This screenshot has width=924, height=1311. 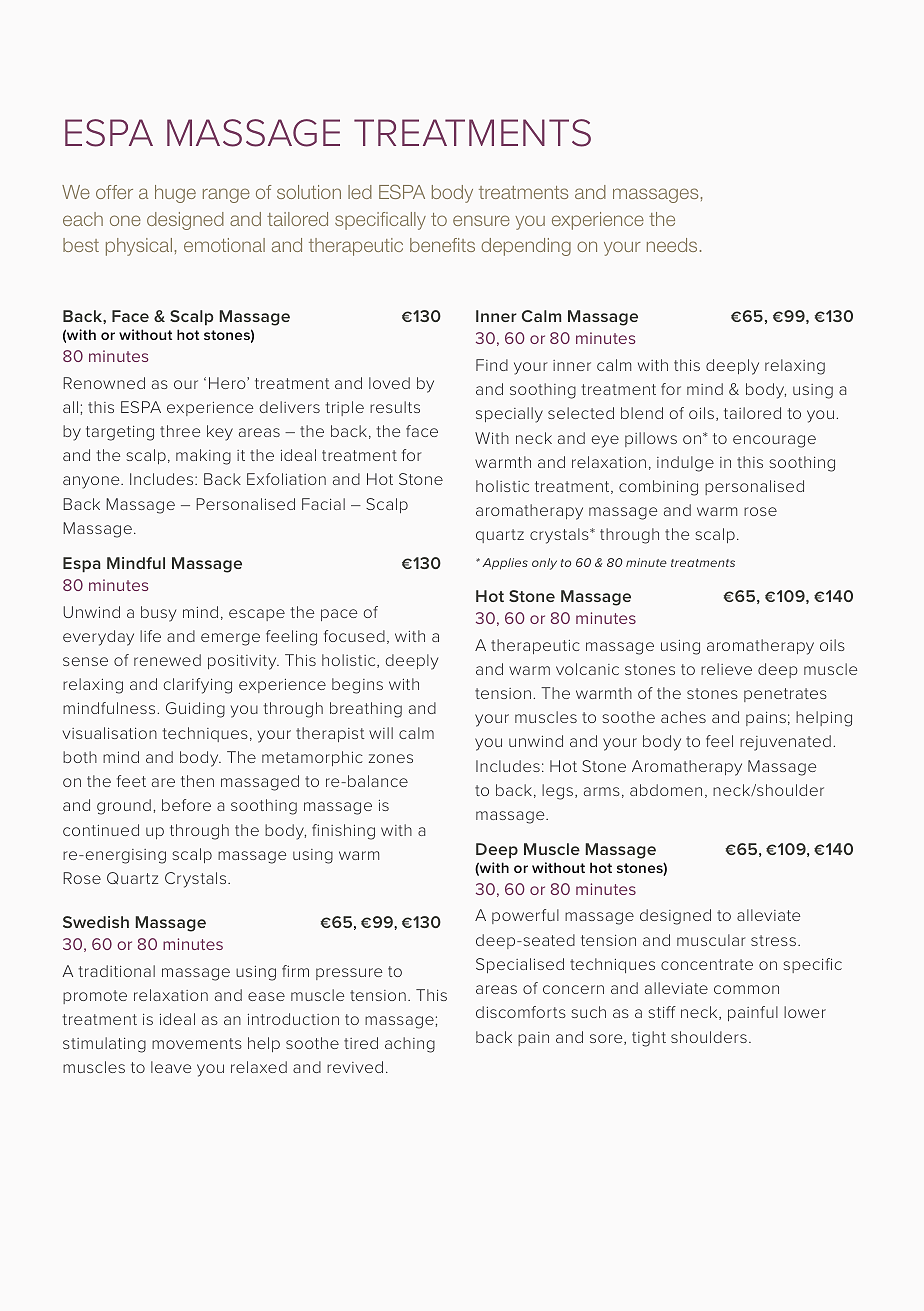 What do you see at coordinates (175, 194) in the screenshot?
I see `huge` at bounding box center [175, 194].
